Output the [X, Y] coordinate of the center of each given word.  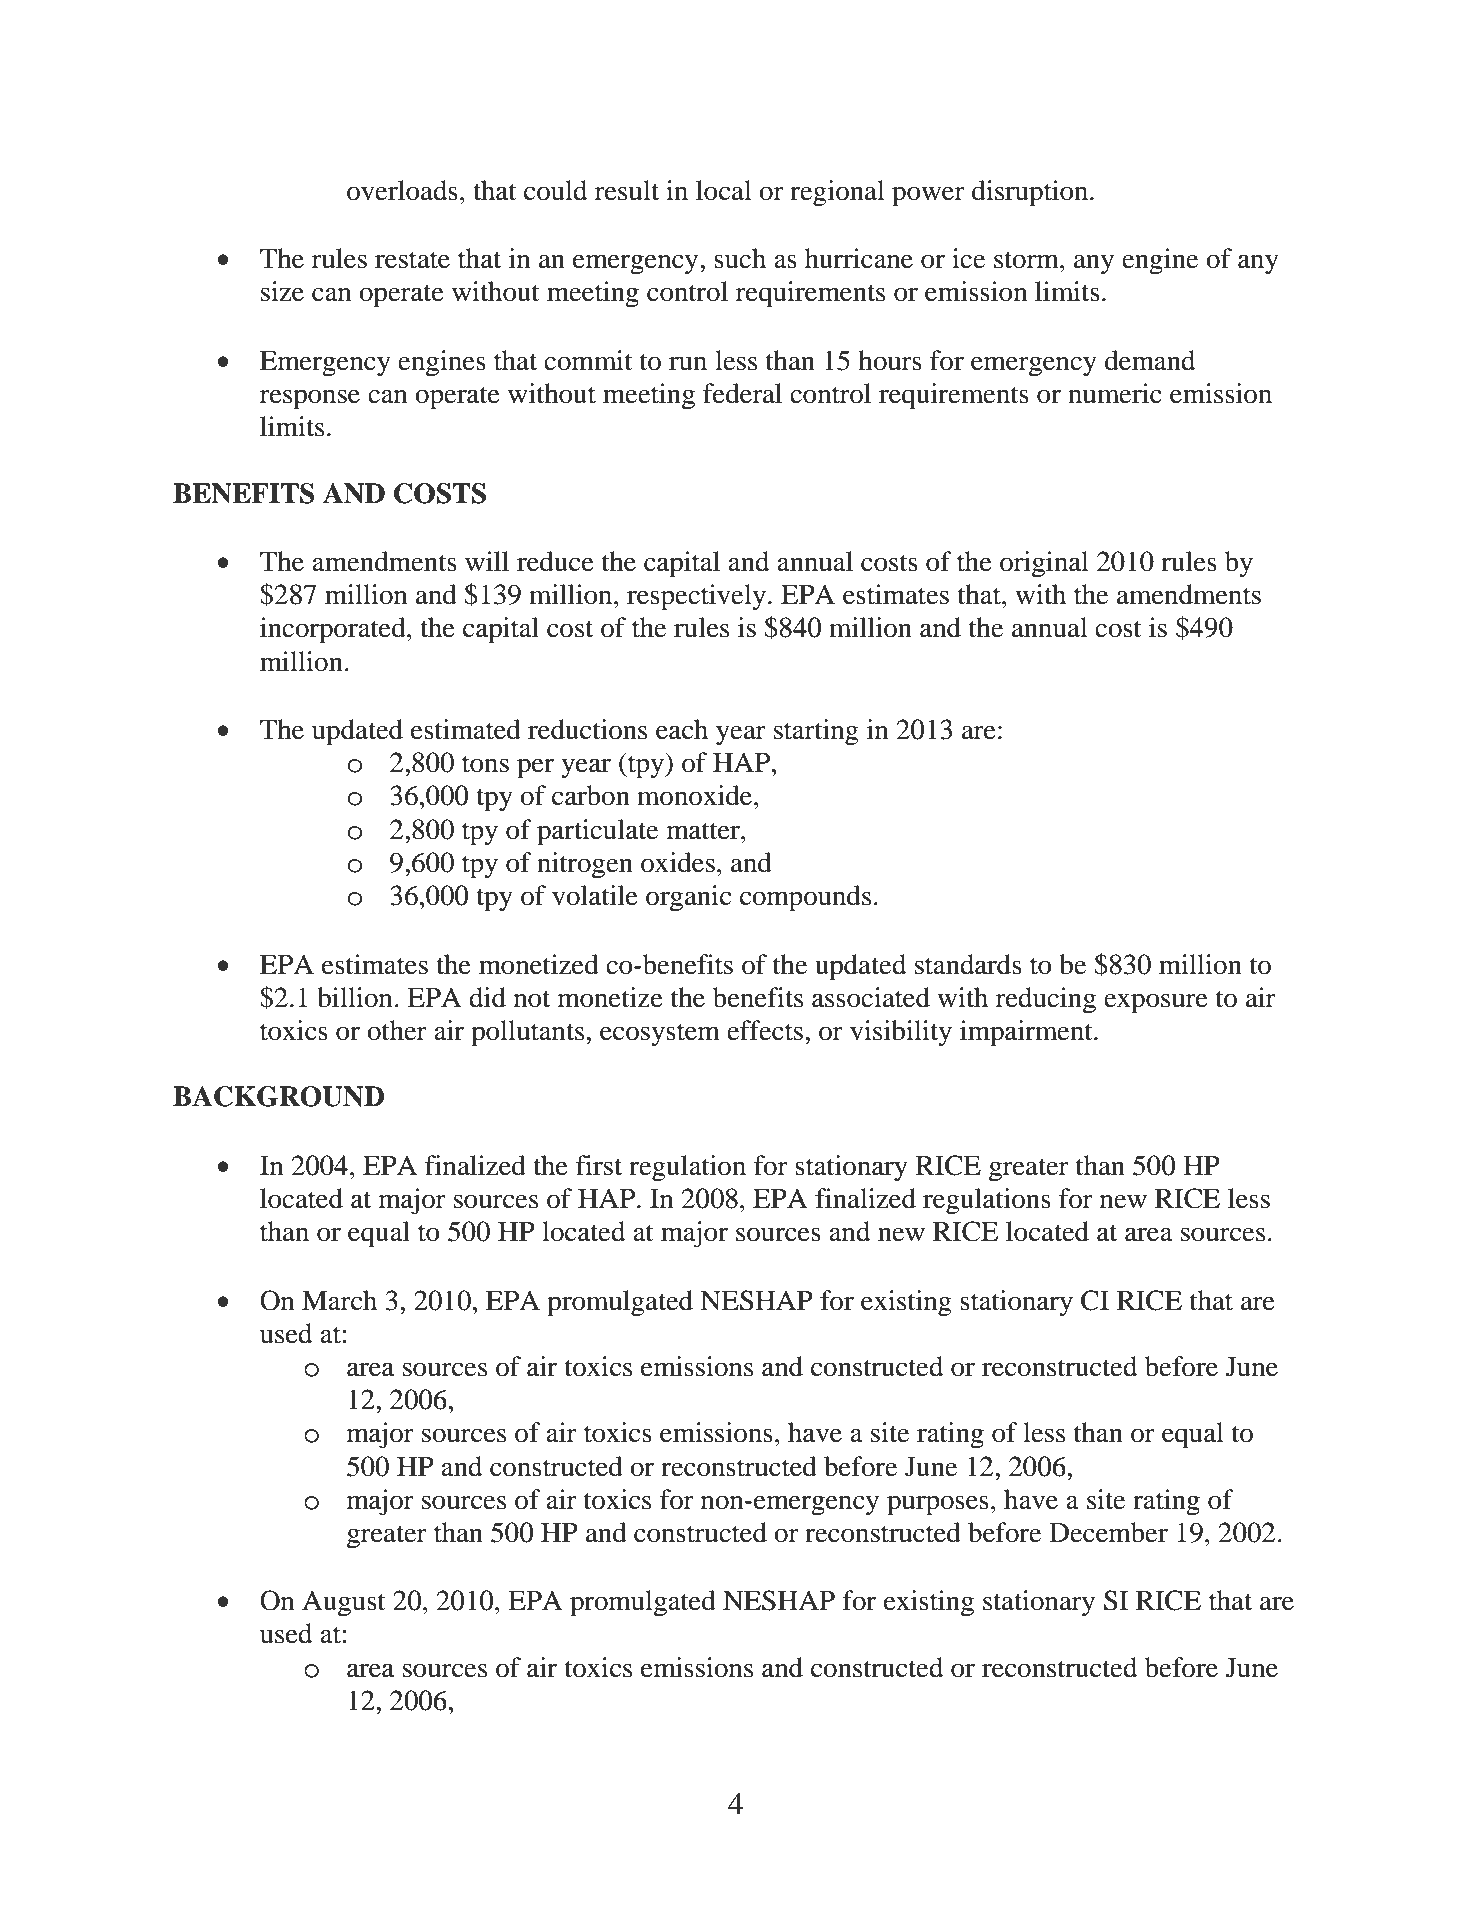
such [740, 258]
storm [1027, 260]
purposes [938, 1505]
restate [412, 260]
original [1044, 564]
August [344, 1603]
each [682, 729]
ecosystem [660, 1035]
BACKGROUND [278, 1096]
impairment [1027, 1033]
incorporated [334, 630]
